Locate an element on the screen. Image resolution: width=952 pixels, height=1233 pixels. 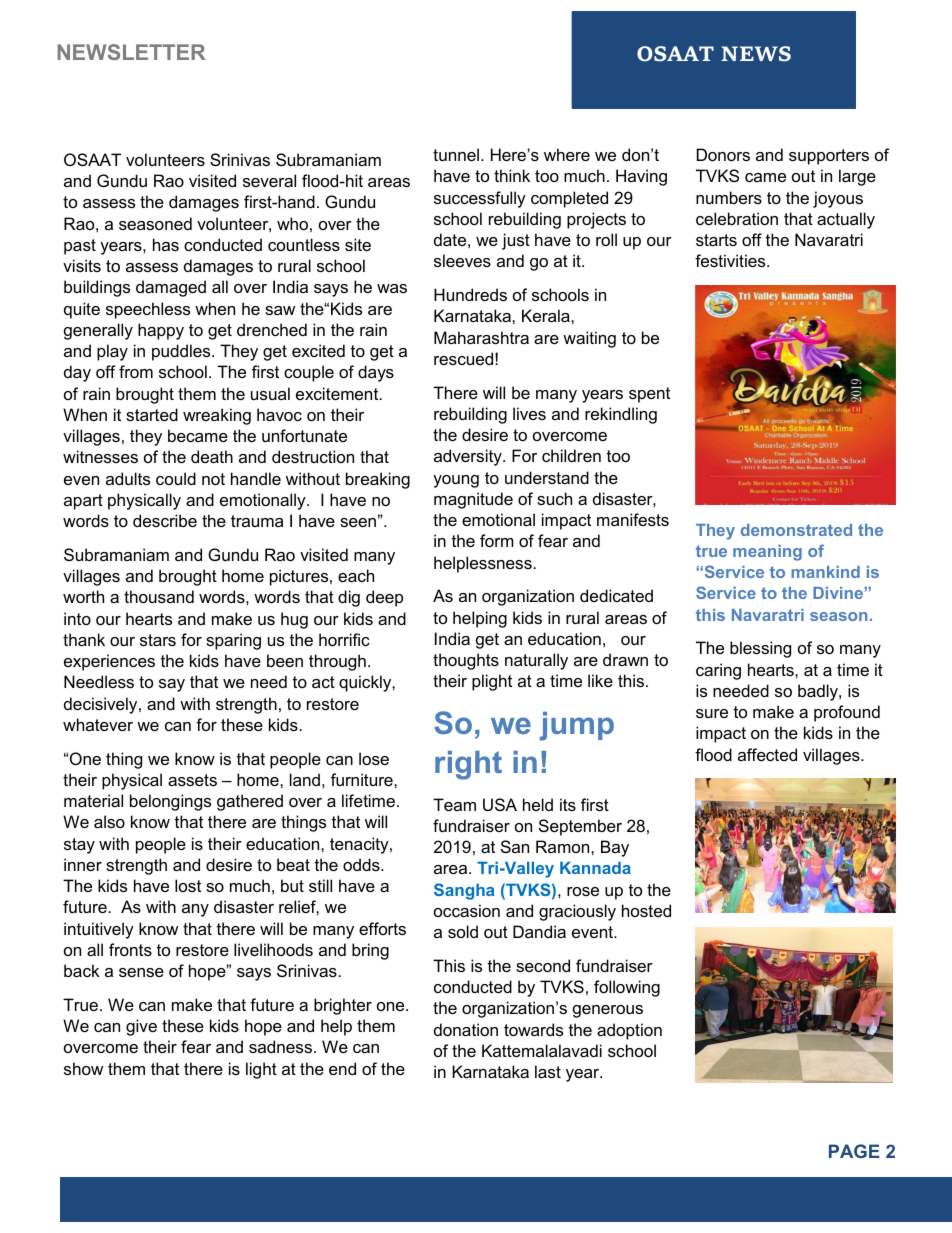
form is located at coordinates (497, 540).
